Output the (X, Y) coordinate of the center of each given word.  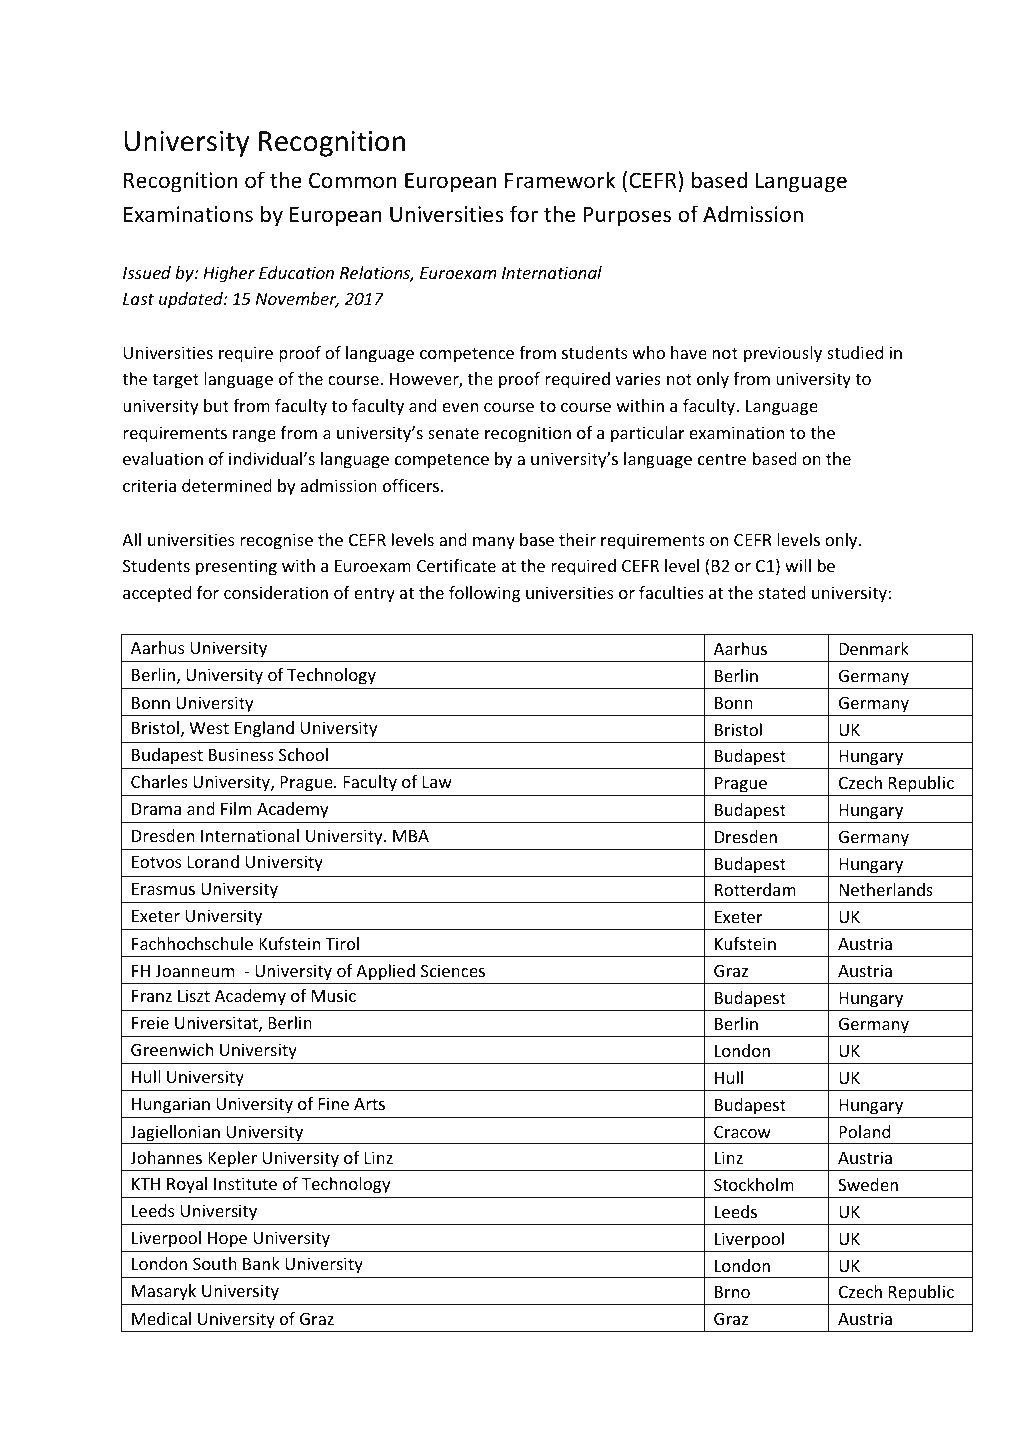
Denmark (874, 648)
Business (241, 754)
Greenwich (172, 1049)
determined (227, 485)
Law (437, 782)
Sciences (453, 970)
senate (453, 433)
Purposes (627, 216)
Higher (229, 274)
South (215, 1263)
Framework (560, 180)
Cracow (742, 1132)
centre (722, 459)
